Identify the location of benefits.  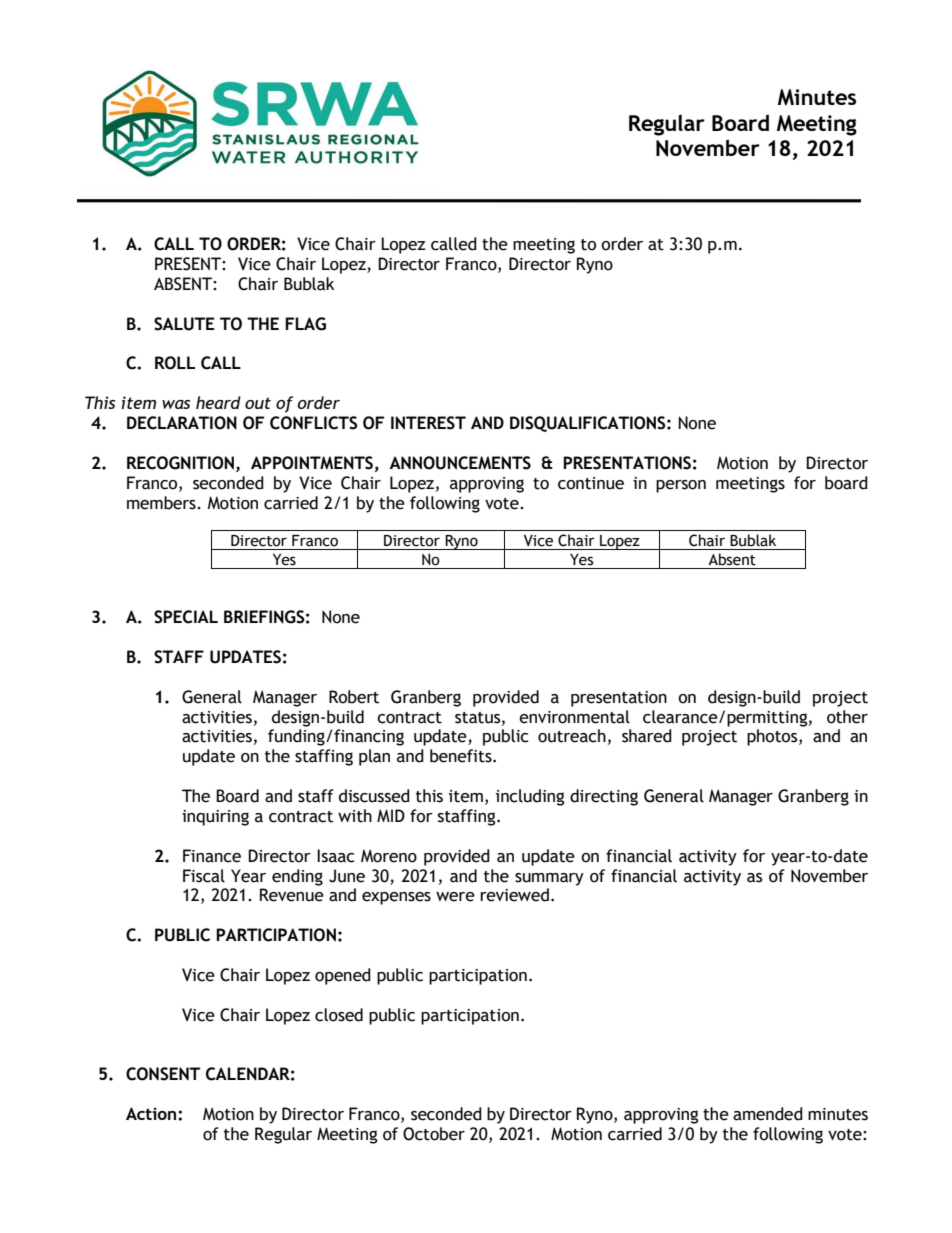
(462, 756).
